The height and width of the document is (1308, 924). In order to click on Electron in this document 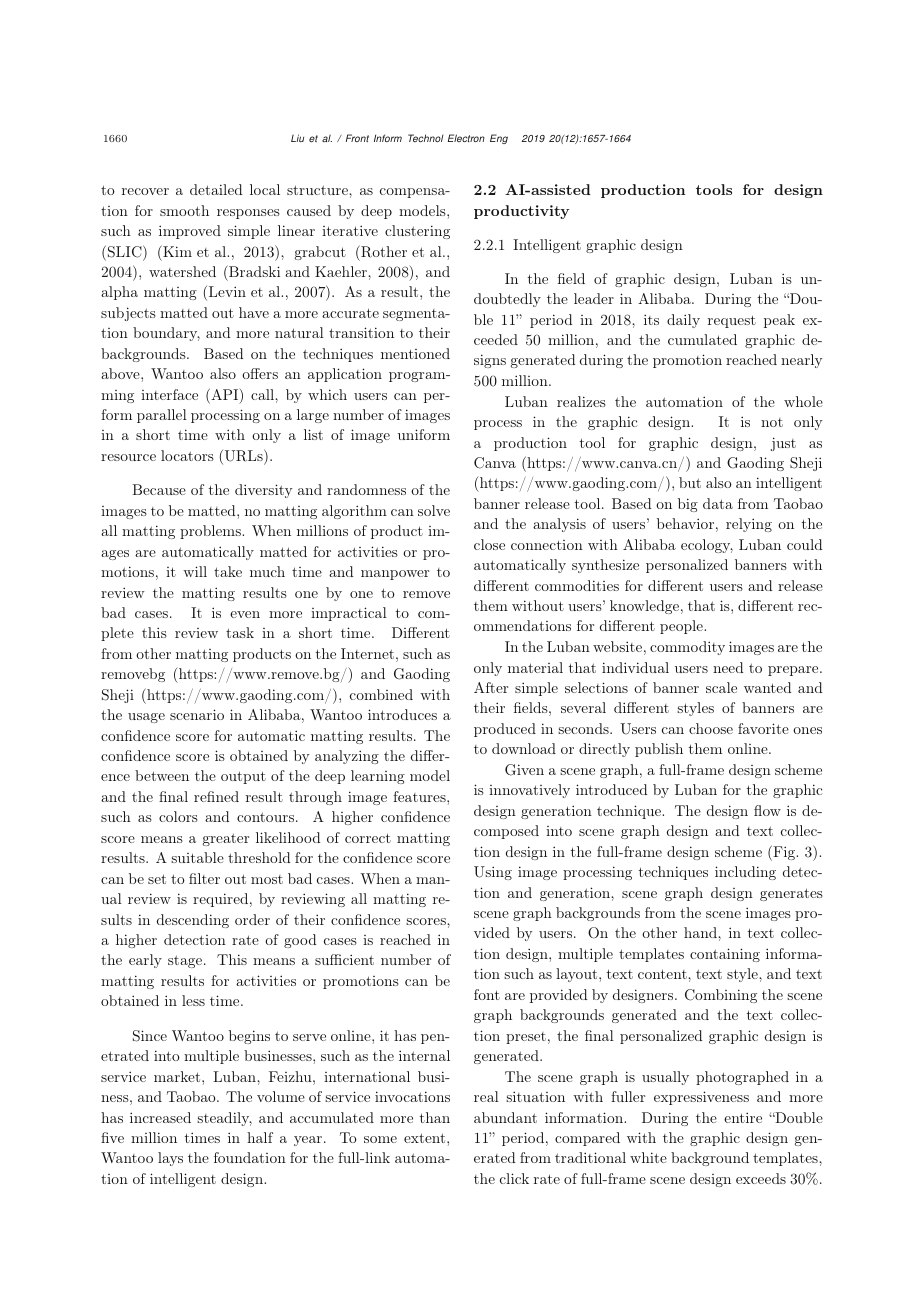, I will do `click(466, 138)`.
